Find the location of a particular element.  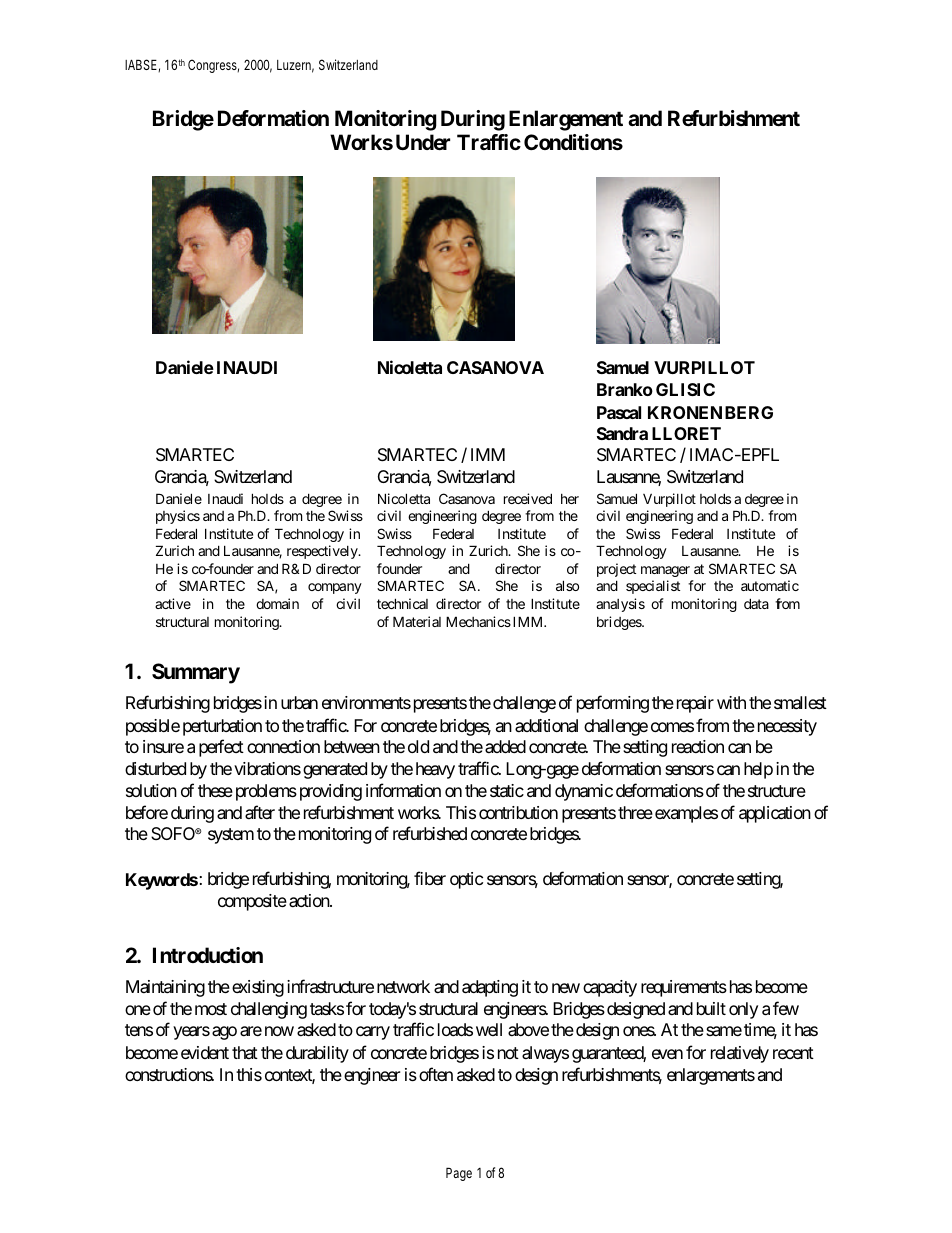

that is located at coordinates (245, 1052).
